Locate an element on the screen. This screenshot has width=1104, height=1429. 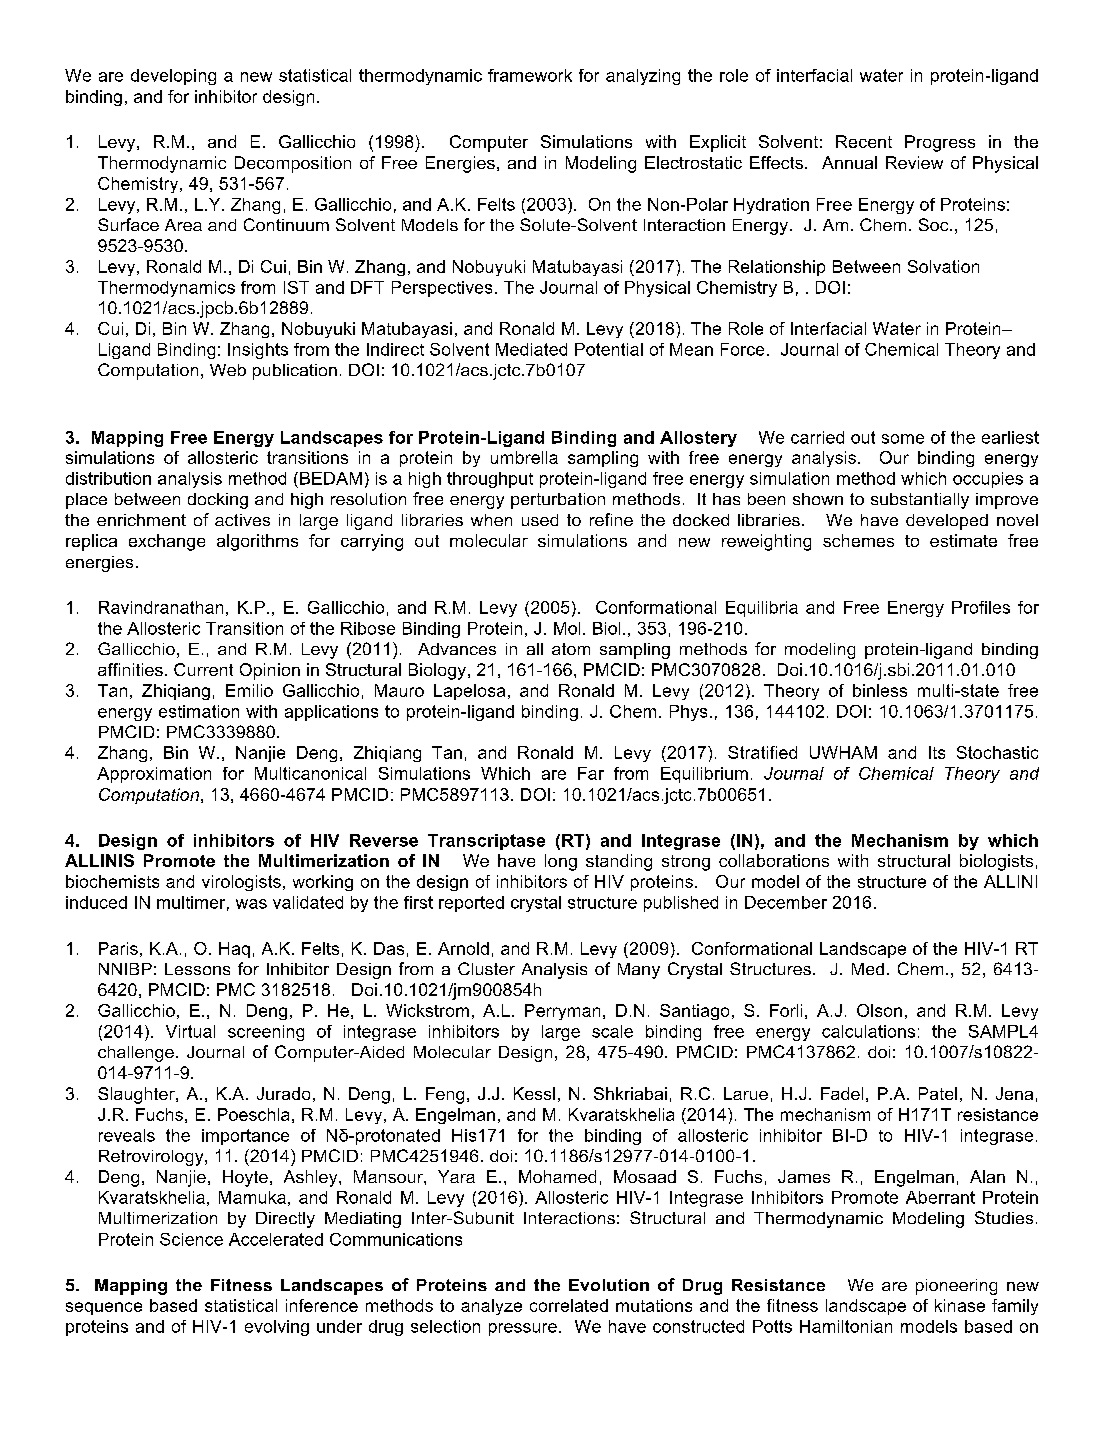
developing is located at coordinates (173, 77).
